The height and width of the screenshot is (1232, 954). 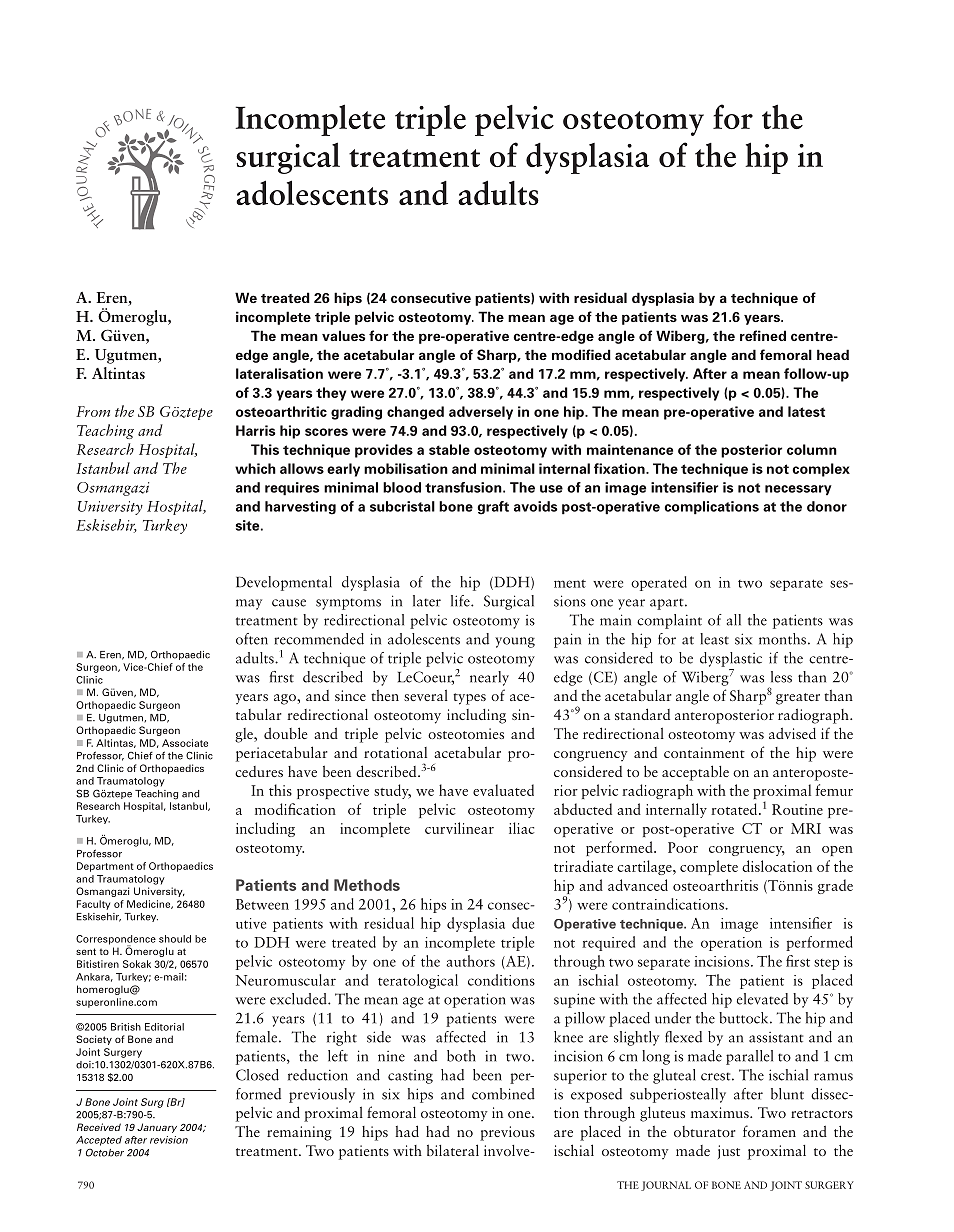 I want to click on From, so click(x=93, y=411).
